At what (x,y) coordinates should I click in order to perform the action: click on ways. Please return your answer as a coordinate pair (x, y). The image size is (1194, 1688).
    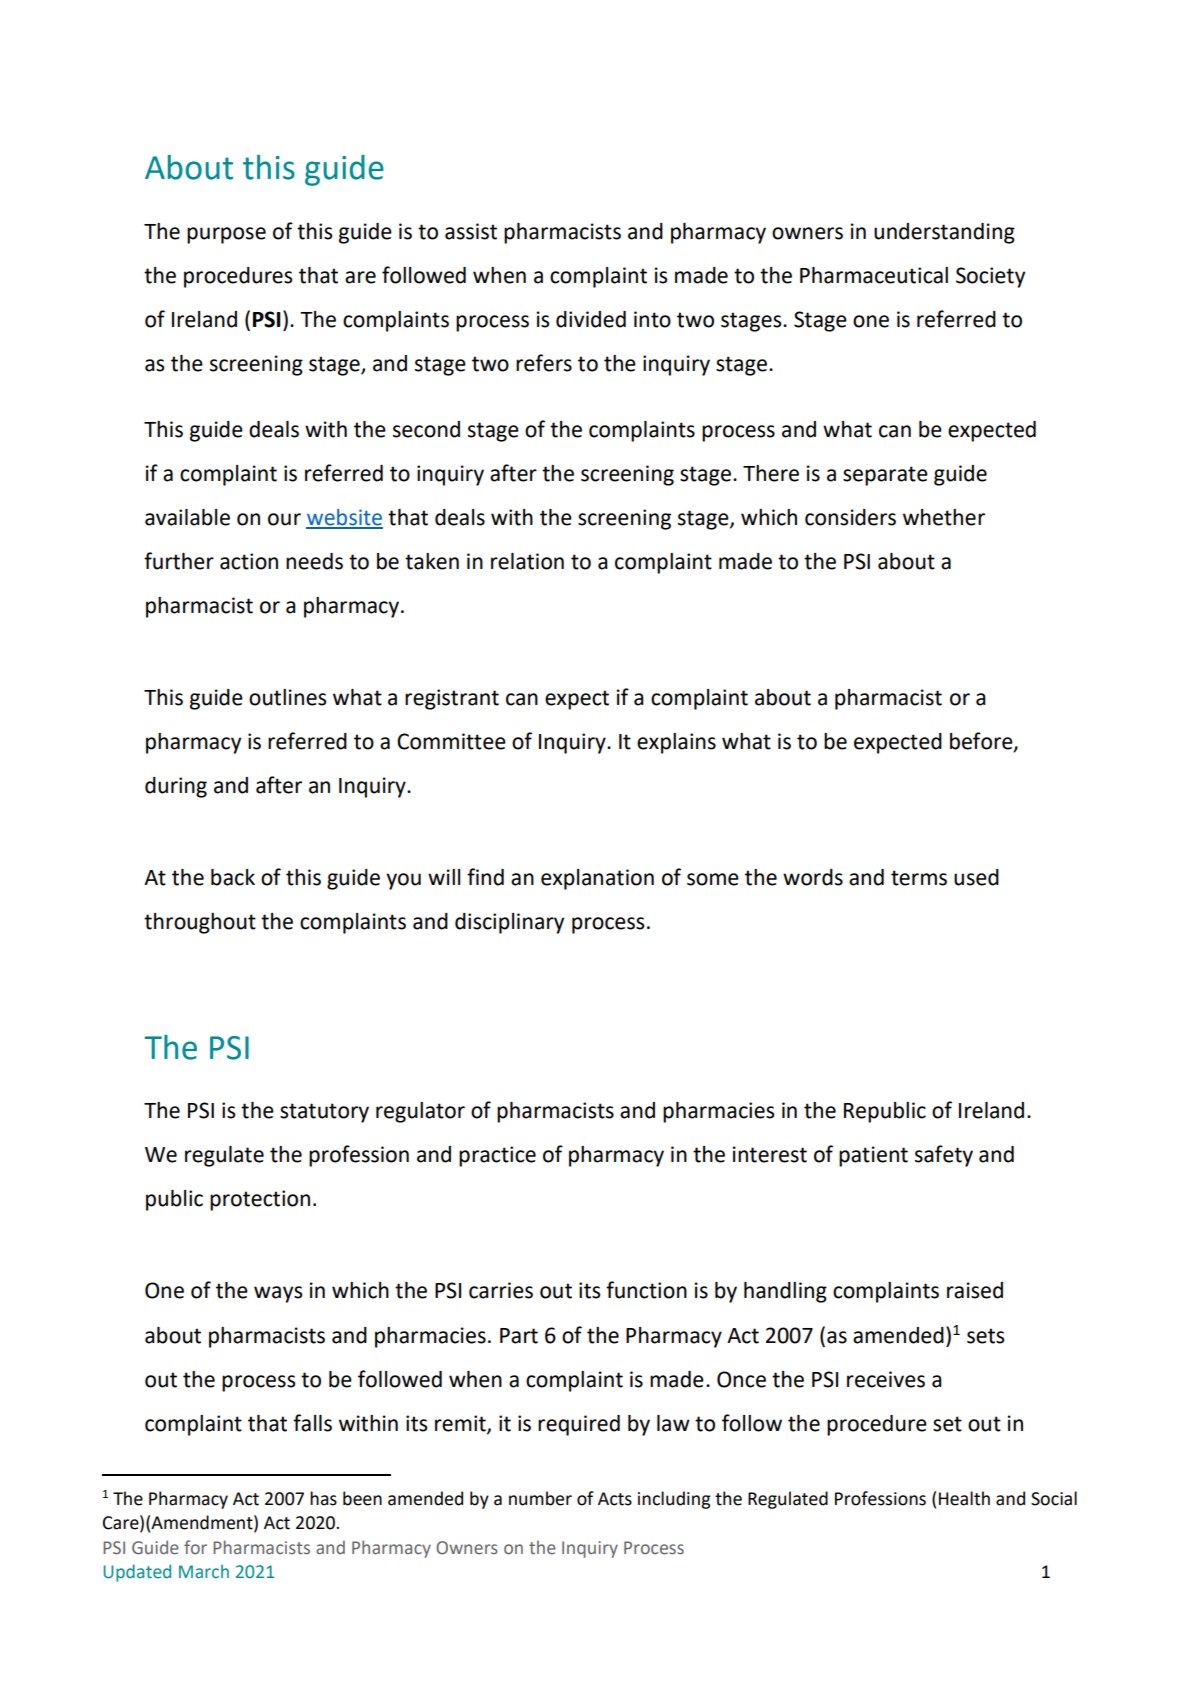
    Looking at the image, I should click on (278, 1294).
